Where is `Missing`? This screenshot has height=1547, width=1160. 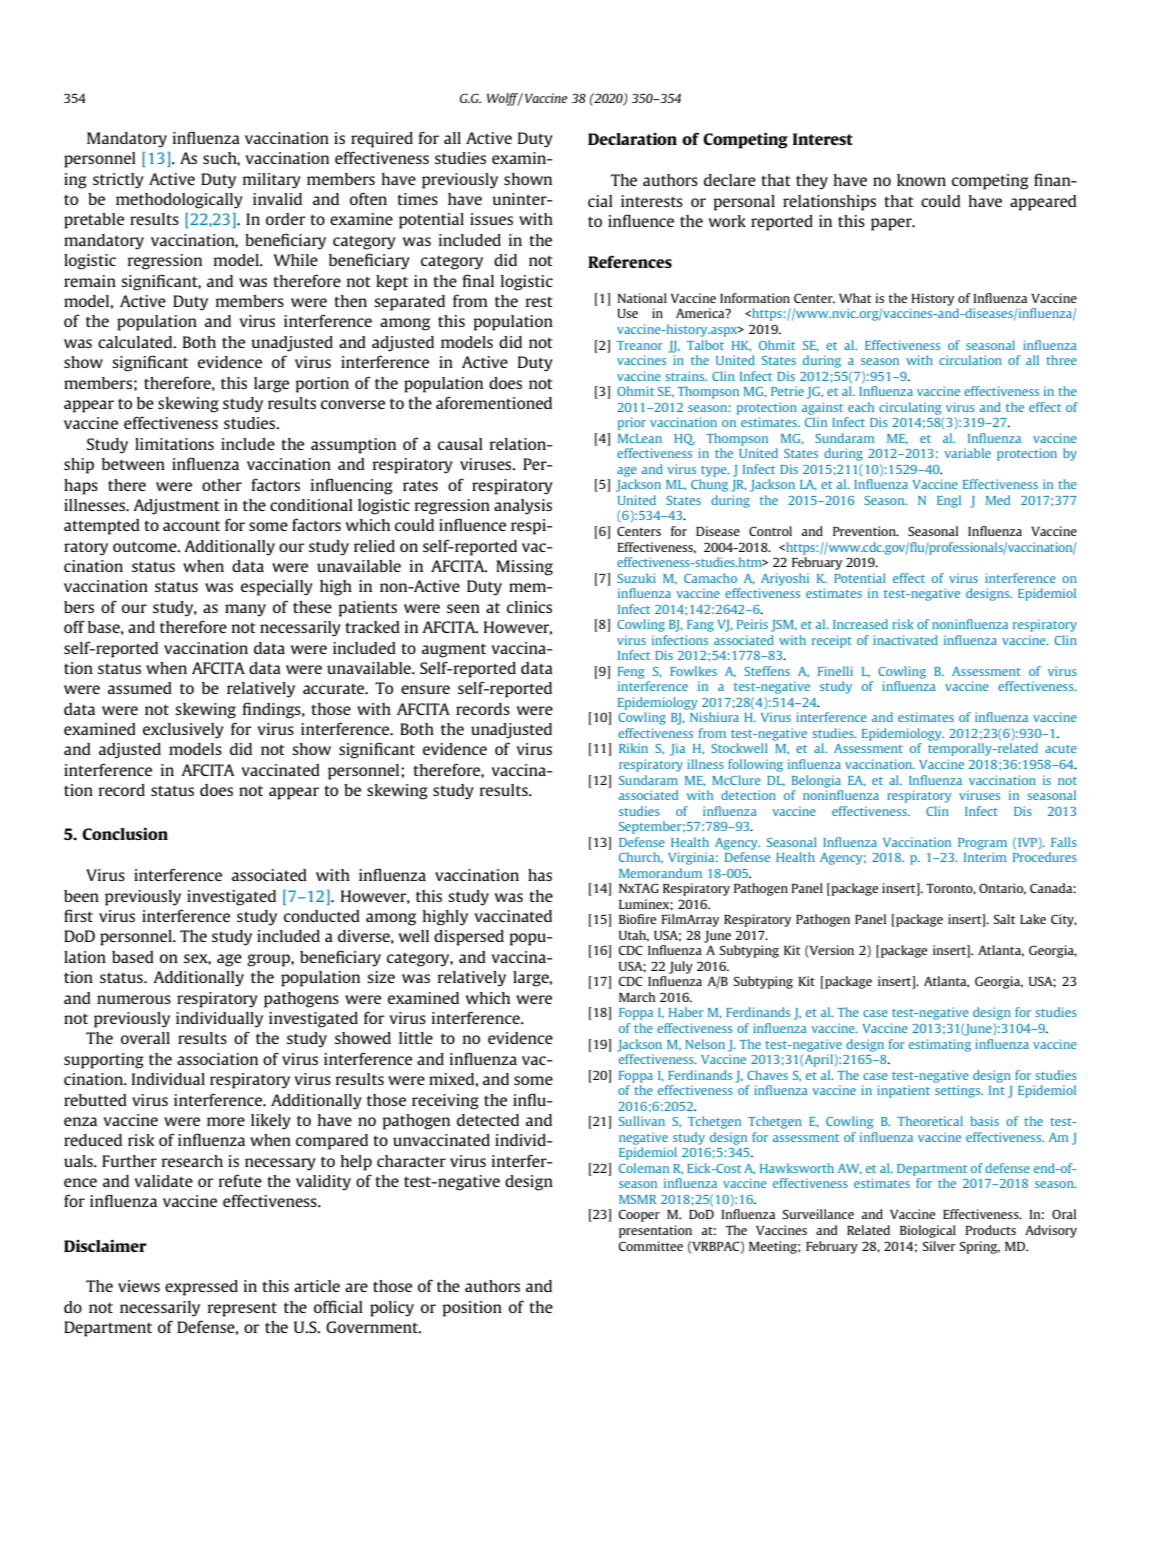 Missing is located at coordinates (524, 568).
